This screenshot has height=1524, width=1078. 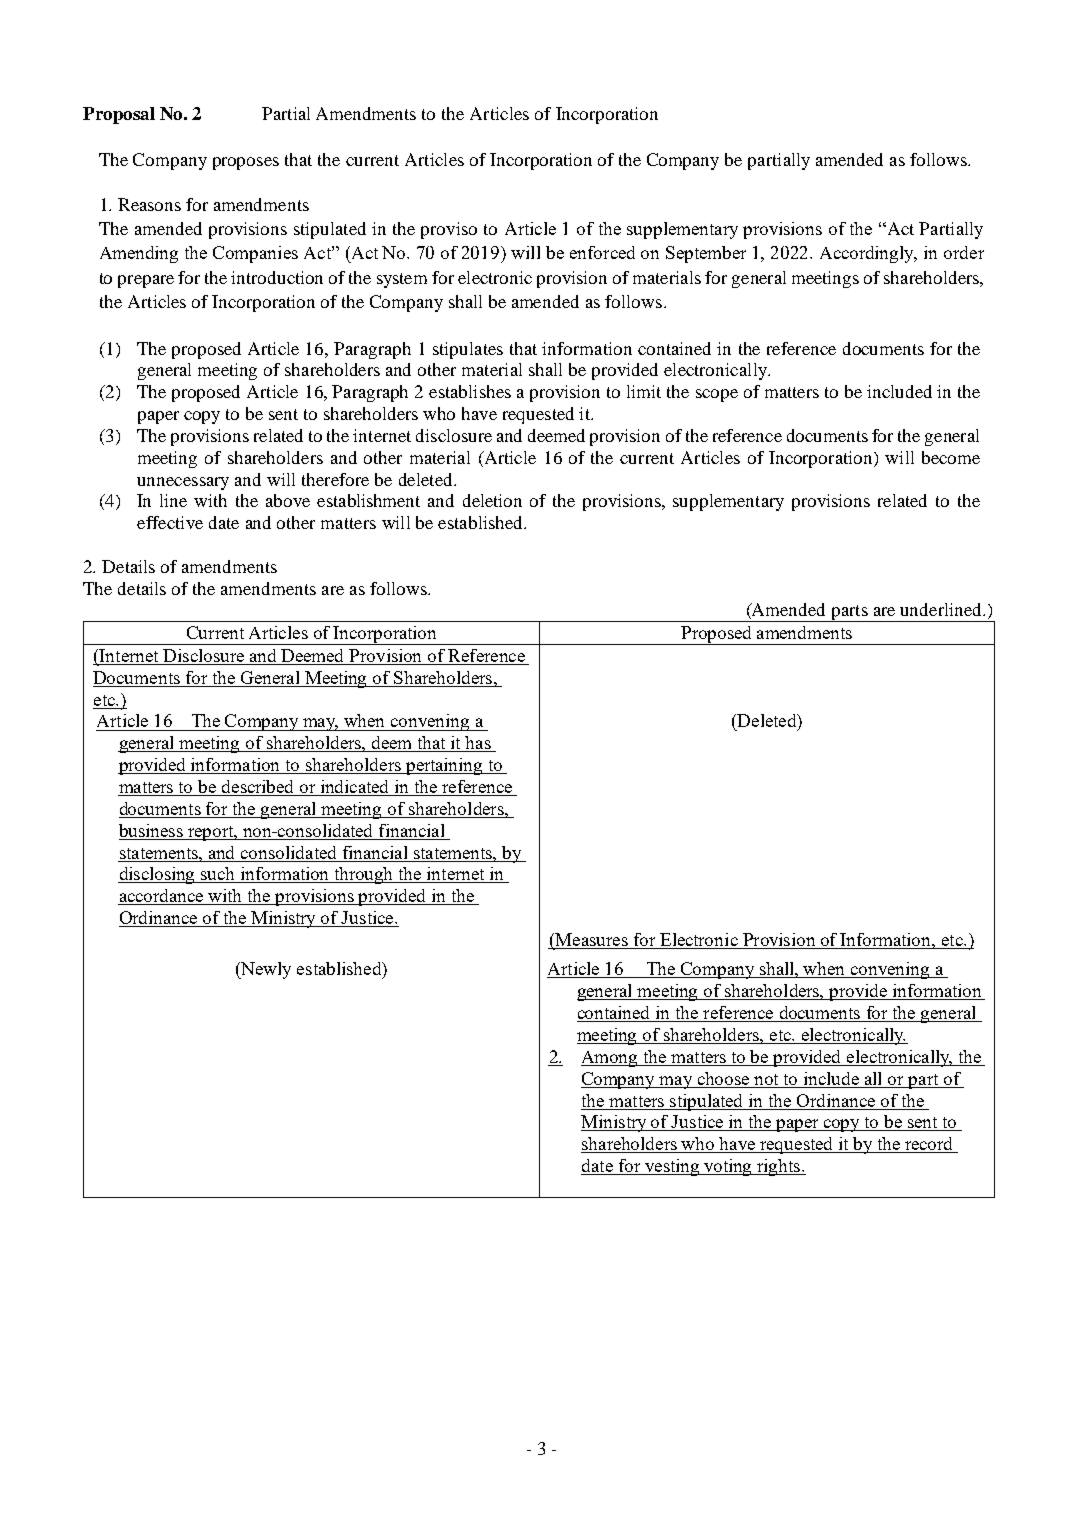 I want to click on deletion, so click(x=492, y=500).
